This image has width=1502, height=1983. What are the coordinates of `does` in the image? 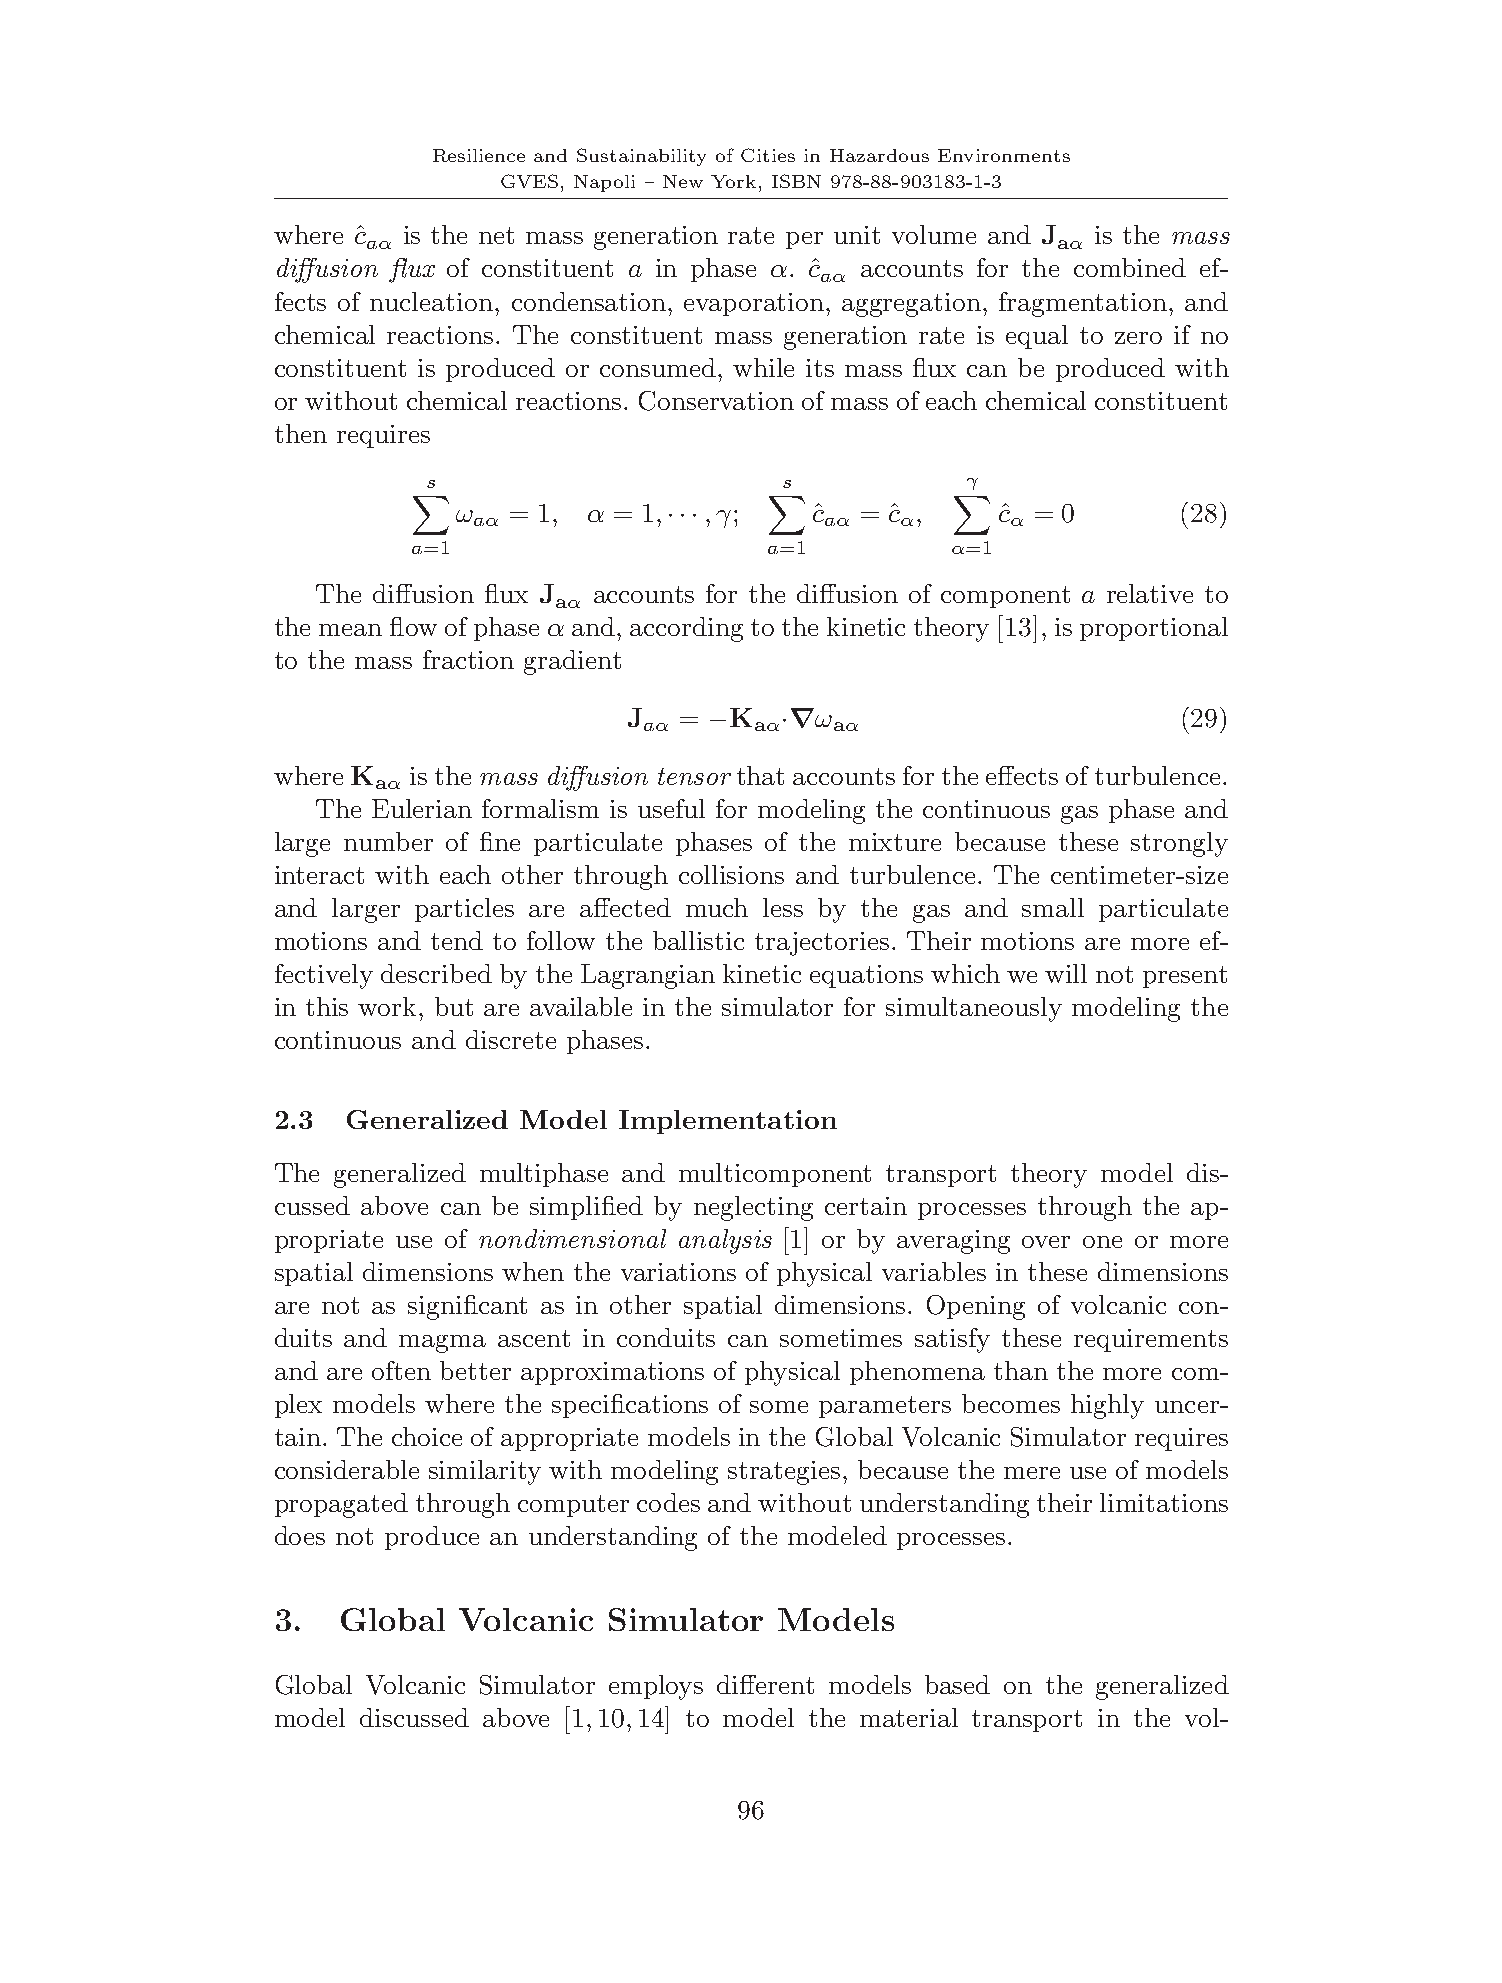 It's located at (300, 1535).
